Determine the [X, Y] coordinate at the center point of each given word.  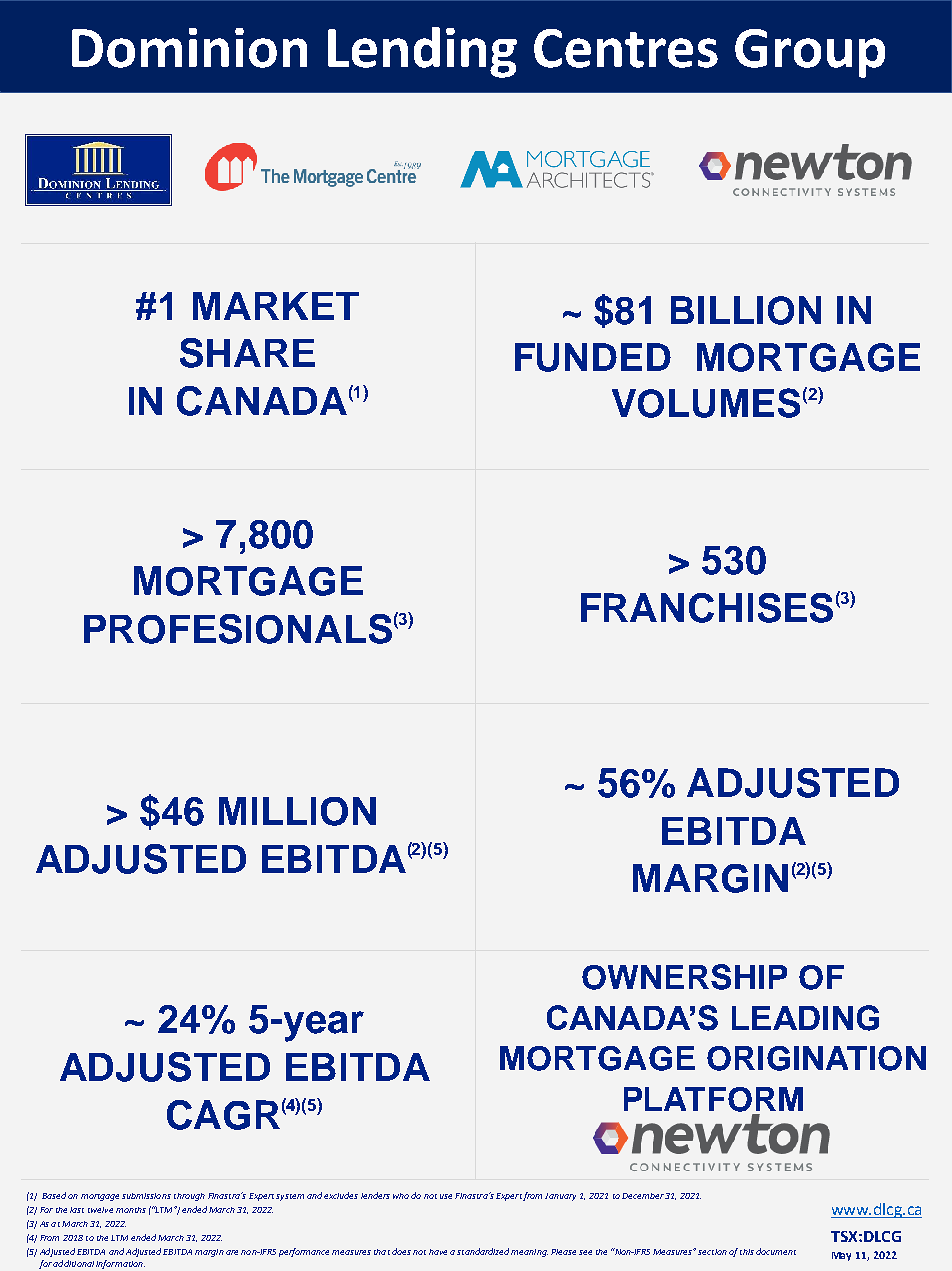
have [438, 1252]
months [131, 1210]
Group [810, 53]
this [747, 1252]
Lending [422, 52]
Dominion [189, 48]
